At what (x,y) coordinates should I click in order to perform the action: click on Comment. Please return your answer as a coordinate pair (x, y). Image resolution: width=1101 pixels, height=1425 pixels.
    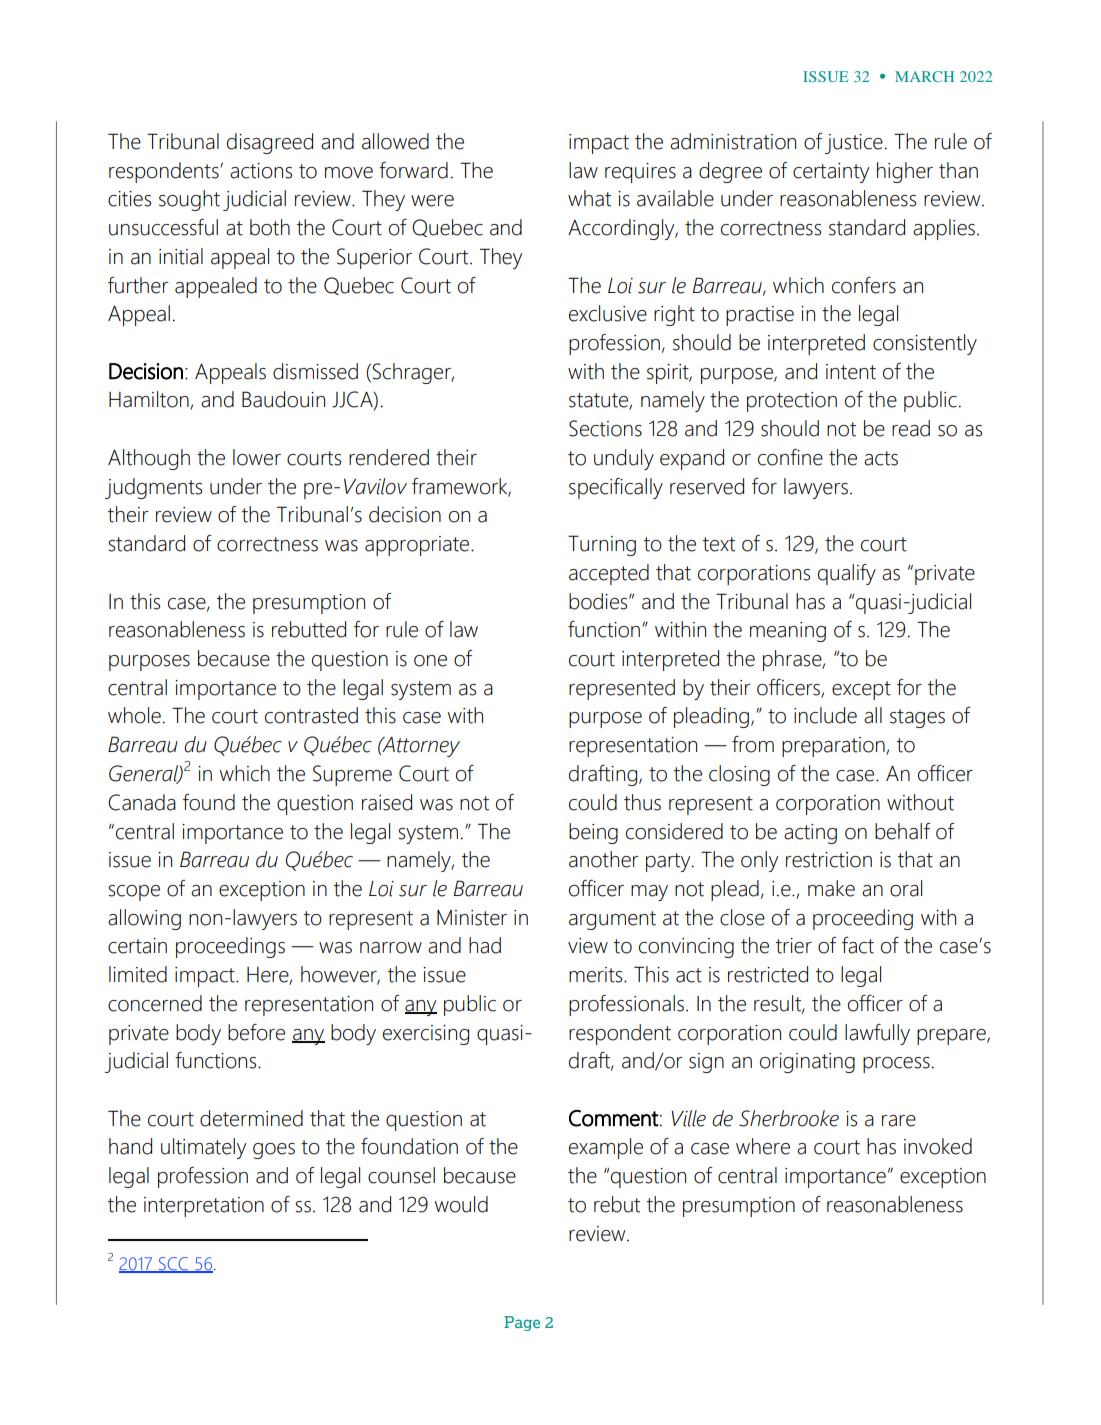
    Looking at the image, I should click on (614, 1118).
